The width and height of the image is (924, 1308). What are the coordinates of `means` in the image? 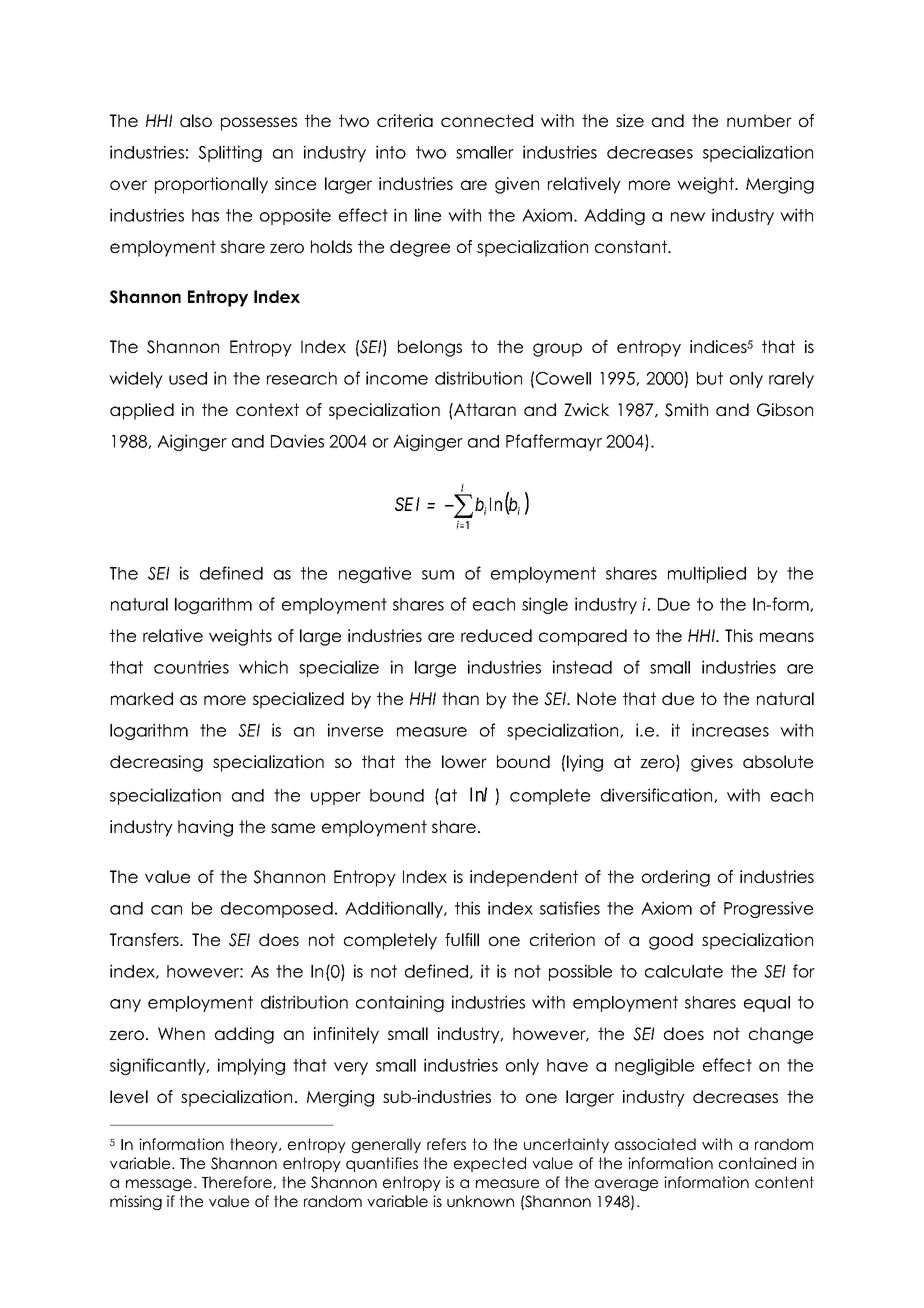 It's located at (787, 637).
